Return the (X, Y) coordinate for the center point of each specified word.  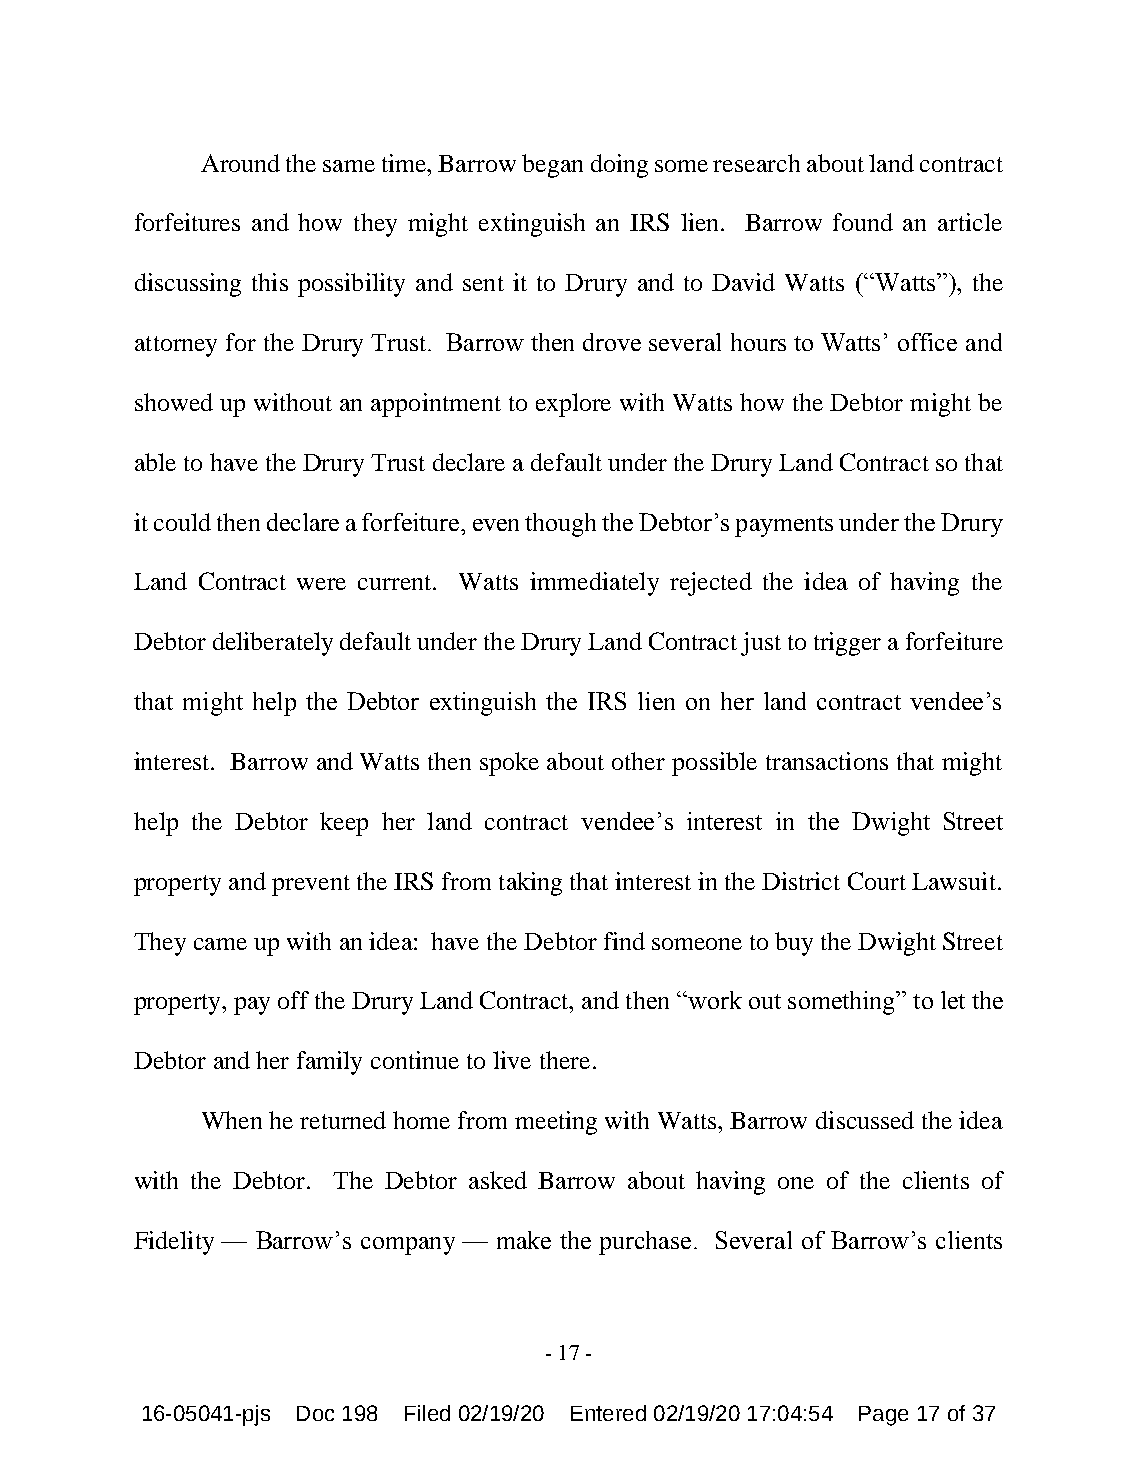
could (182, 522)
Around (240, 163)
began (552, 166)
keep (344, 824)
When (232, 1120)
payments (784, 526)
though (560, 525)
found (863, 222)
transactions (827, 761)
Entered (608, 1413)
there (565, 1060)
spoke (509, 764)
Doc (315, 1413)
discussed (865, 1120)
